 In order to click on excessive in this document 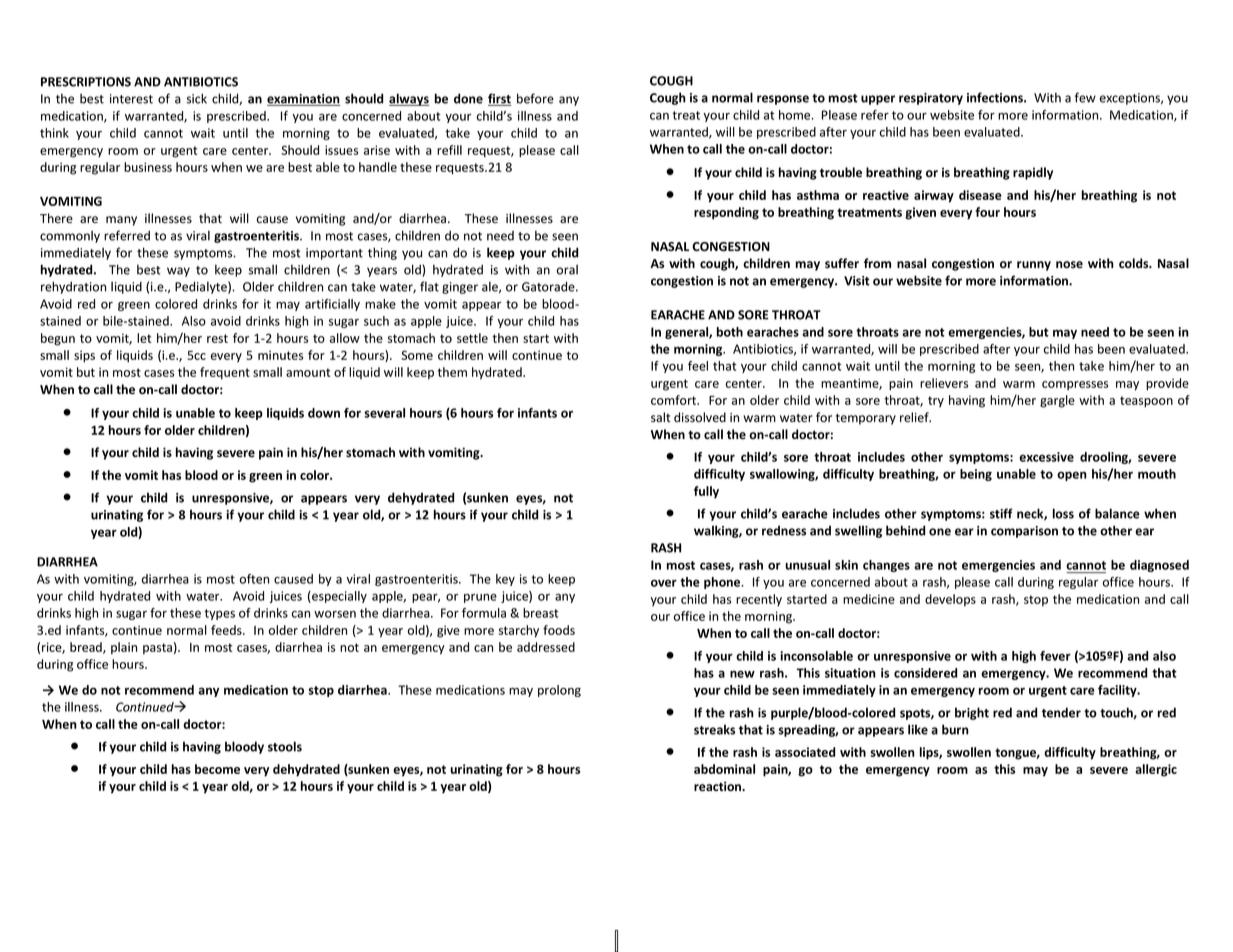, I will do `click(1046, 457)`.
